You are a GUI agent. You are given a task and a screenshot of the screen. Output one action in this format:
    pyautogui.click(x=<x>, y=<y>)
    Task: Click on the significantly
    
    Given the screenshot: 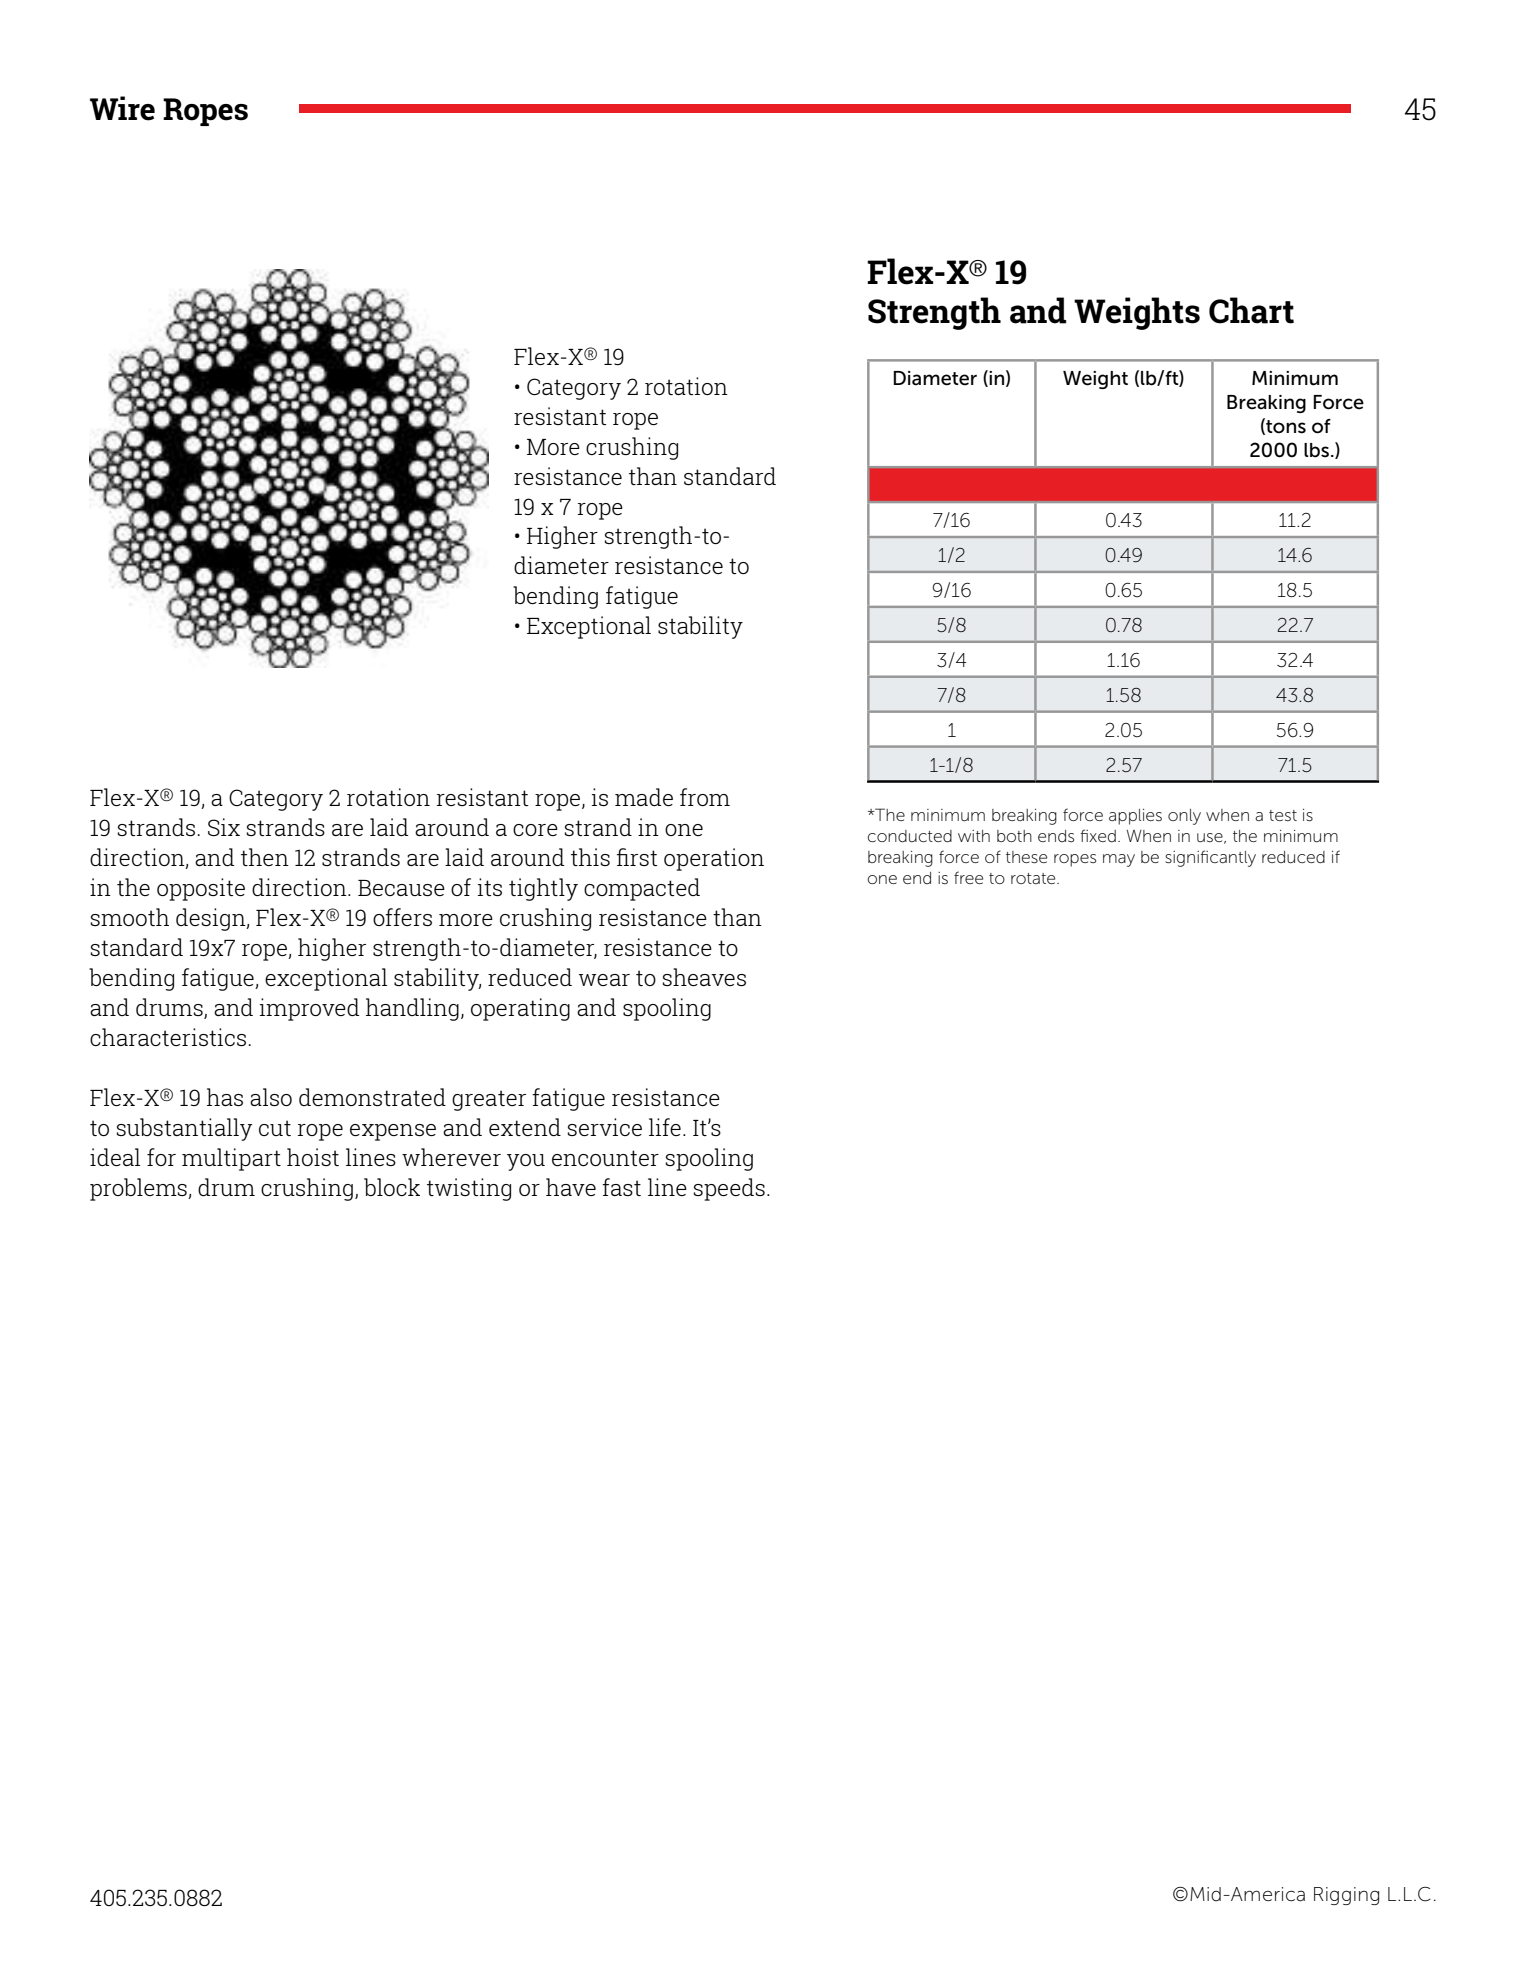 What is the action you would take?
    pyautogui.click(x=1210, y=858)
